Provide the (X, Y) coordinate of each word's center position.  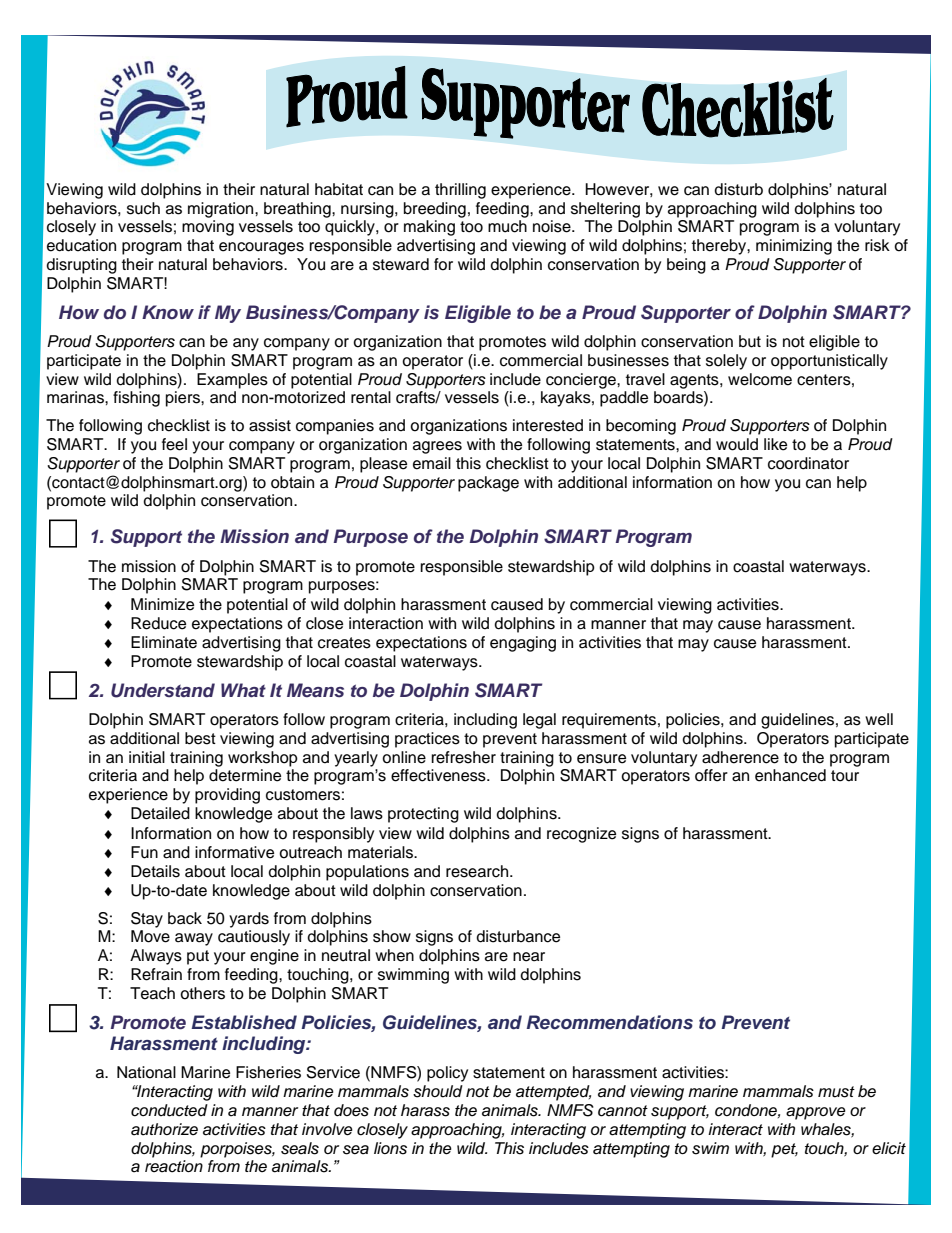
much (507, 226)
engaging (523, 644)
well (879, 719)
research (478, 871)
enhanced (790, 775)
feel (174, 444)
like (775, 444)
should (438, 1091)
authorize (164, 1129)
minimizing (794, 247)
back (185, 918)
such (143, 208)
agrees (437, 447)
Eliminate (164, 642)
